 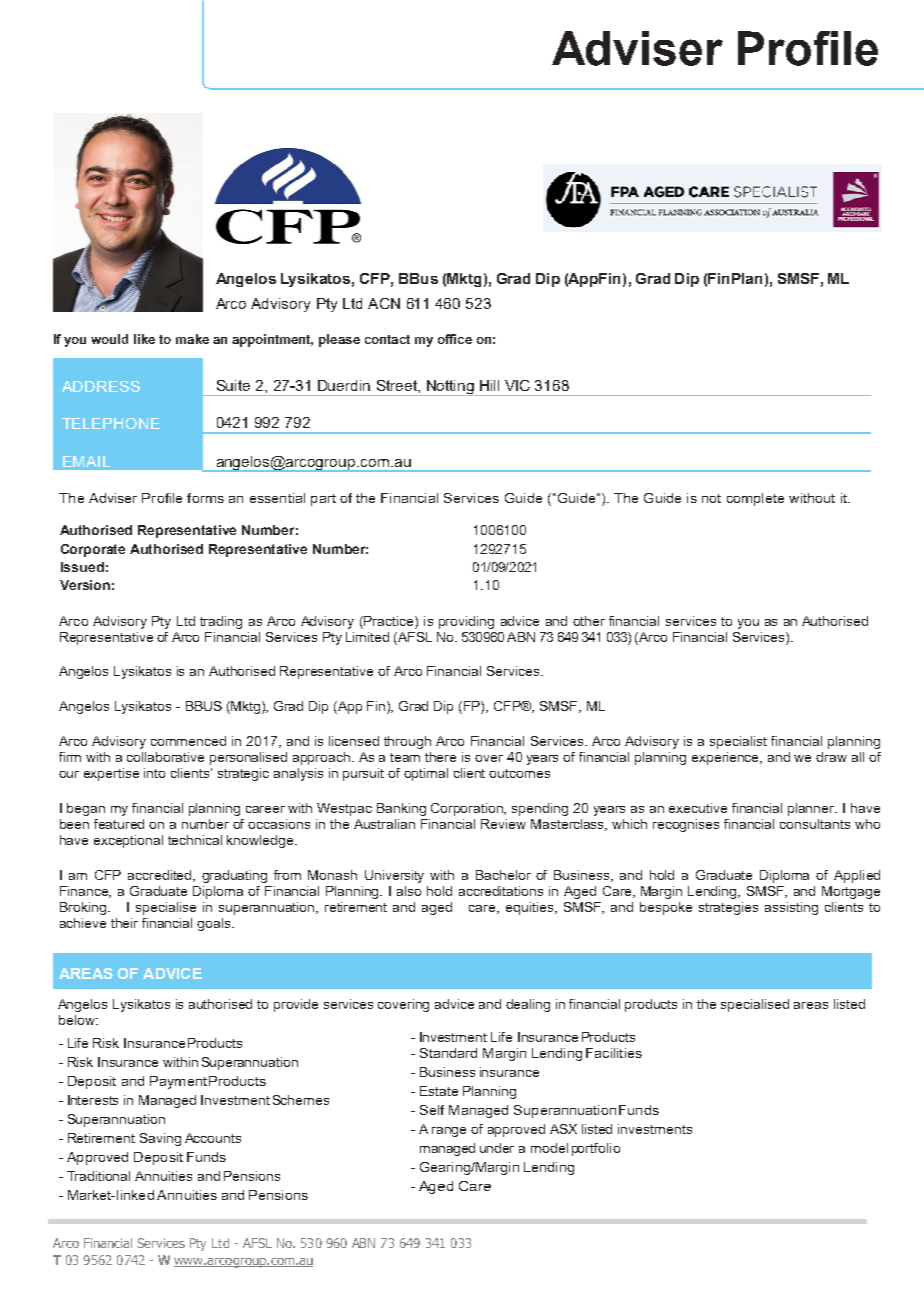 What do you see at coordinates (489, 385) in the screenshot?
I see `Hill` at bounding box center [489, 385].
